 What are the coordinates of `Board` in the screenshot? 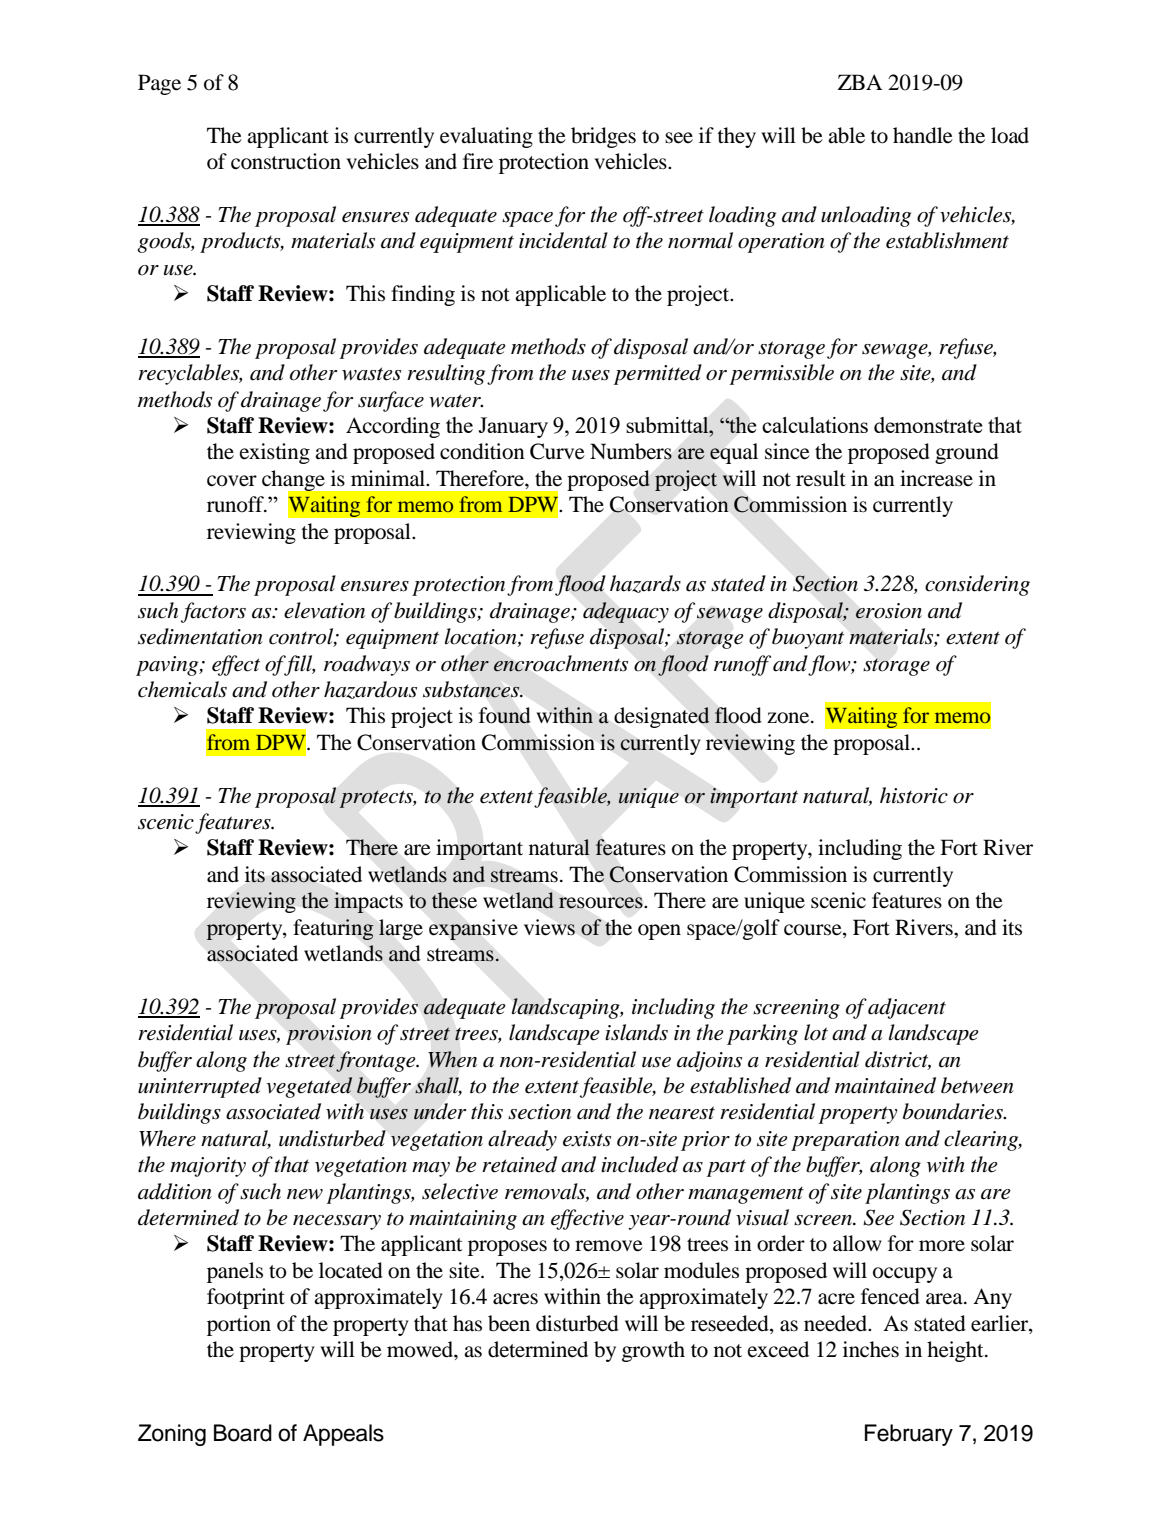 It's located at (243, 1433).
